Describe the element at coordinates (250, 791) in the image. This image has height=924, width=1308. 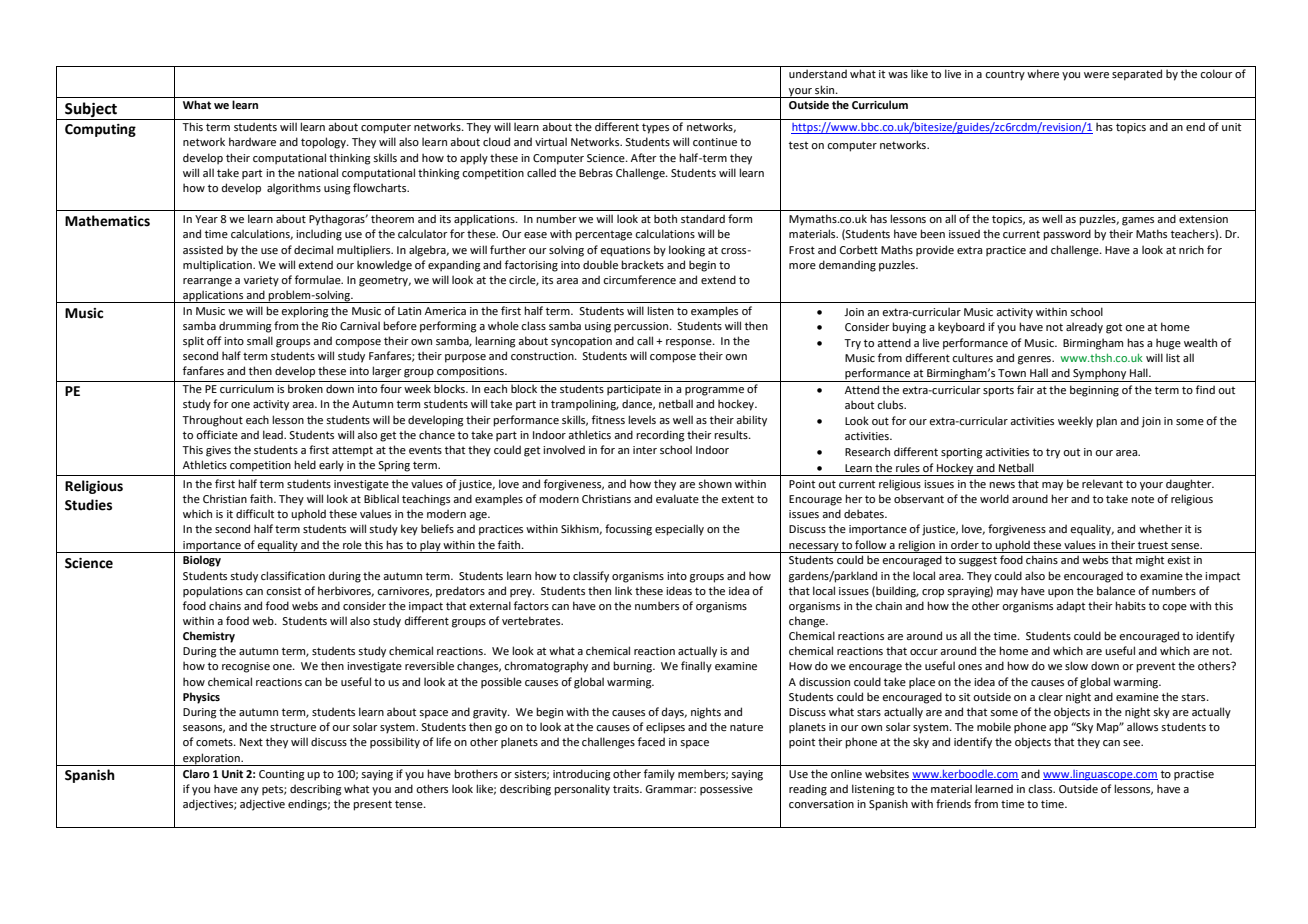
I see `any` at that location.
